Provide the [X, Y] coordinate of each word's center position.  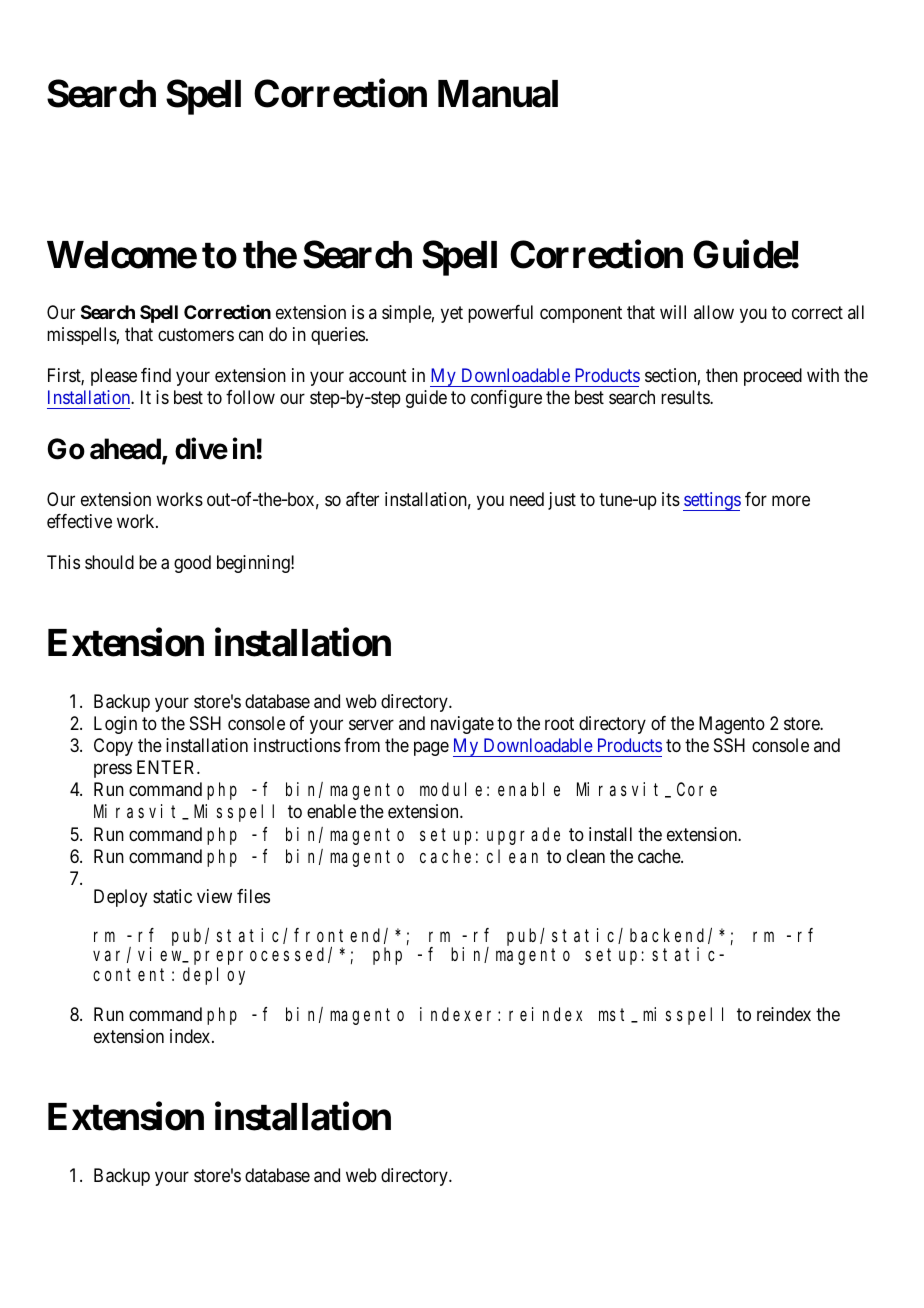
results [686, 397]
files [253, 896]
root [559, 723]
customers [196, 335]
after [362, 499]
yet [452, 314]
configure [506, 399]
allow [714, 312]
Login [115, 725]
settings [712, 501]
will [673, 312]
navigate [462, 725]
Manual [498, 94]
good [192, 564]
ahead [126, 450]
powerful [500, 314]
